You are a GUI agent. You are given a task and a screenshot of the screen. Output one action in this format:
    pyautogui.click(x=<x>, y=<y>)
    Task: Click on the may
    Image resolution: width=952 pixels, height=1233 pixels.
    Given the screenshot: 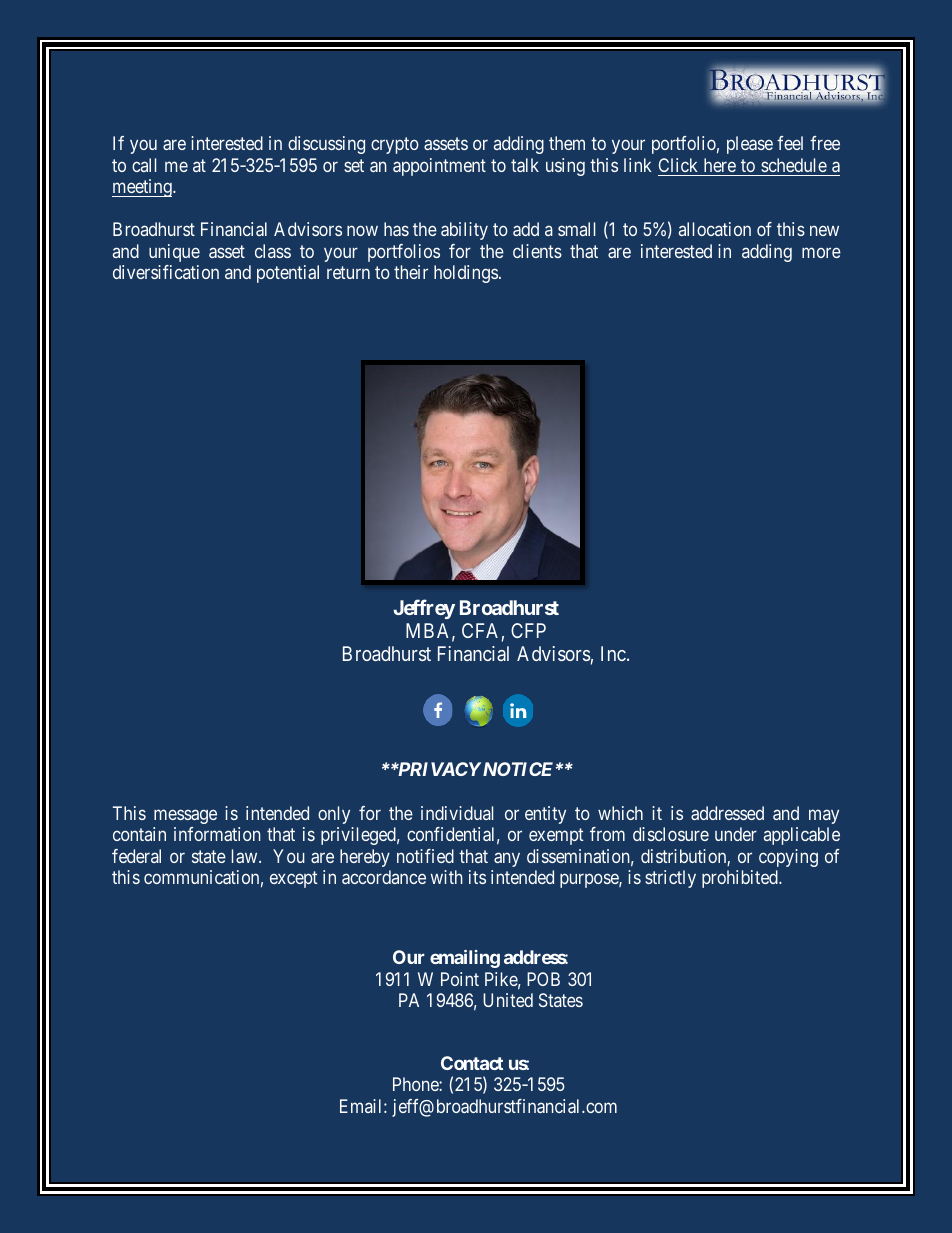 What is the action you would take?
    pyautogui.click(x=824, y=816)
